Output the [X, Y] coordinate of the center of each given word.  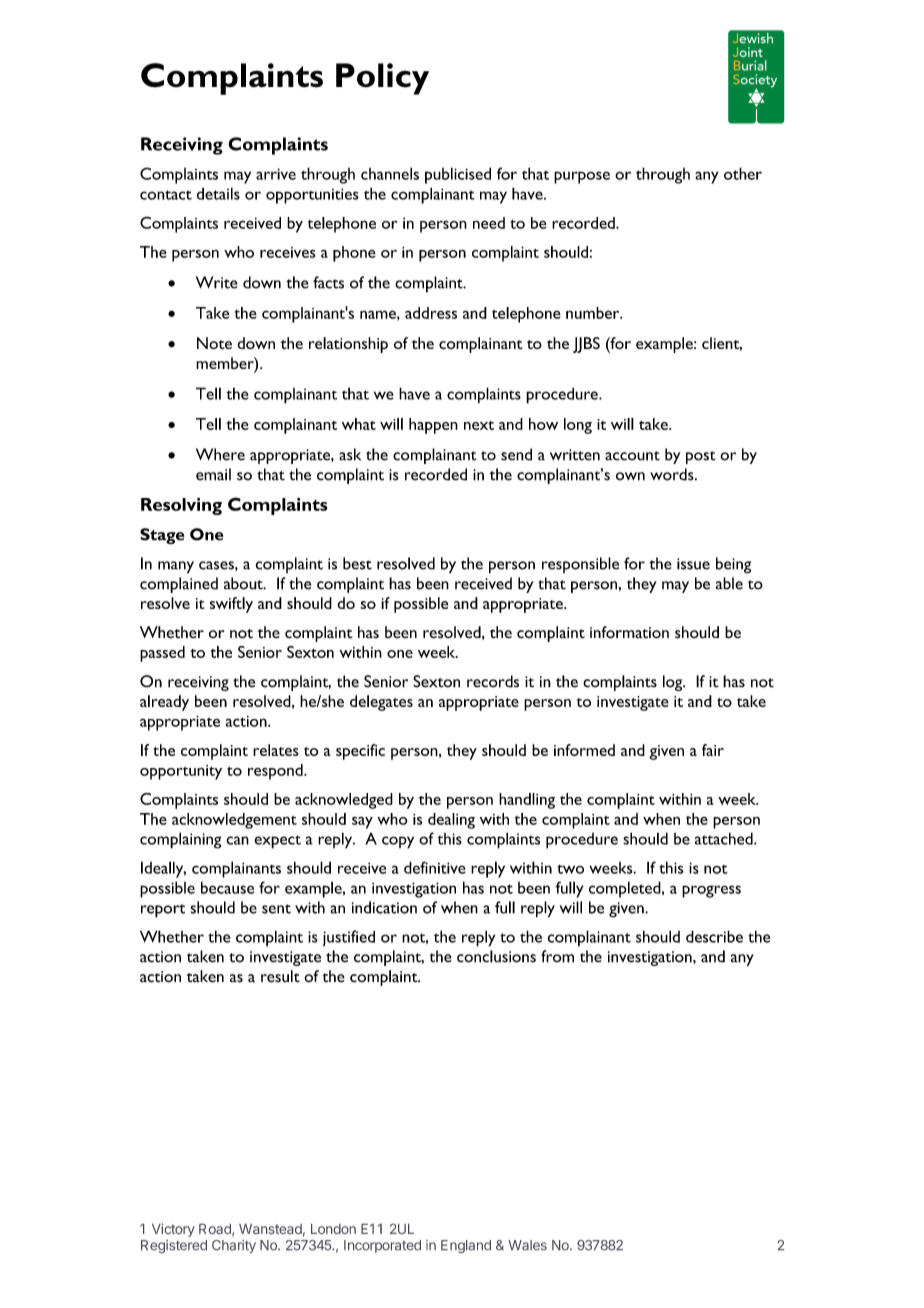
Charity [234, 1246]
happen [433, 426]
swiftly [231, 605]
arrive [276, 174]
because [227, 887]
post [701, 457]
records [493, 681]
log [674, 683]
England [466, 1246]
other [743, 173]
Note [214, 343]
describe [714, 936]
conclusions [496, 956]
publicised [458, 175]
